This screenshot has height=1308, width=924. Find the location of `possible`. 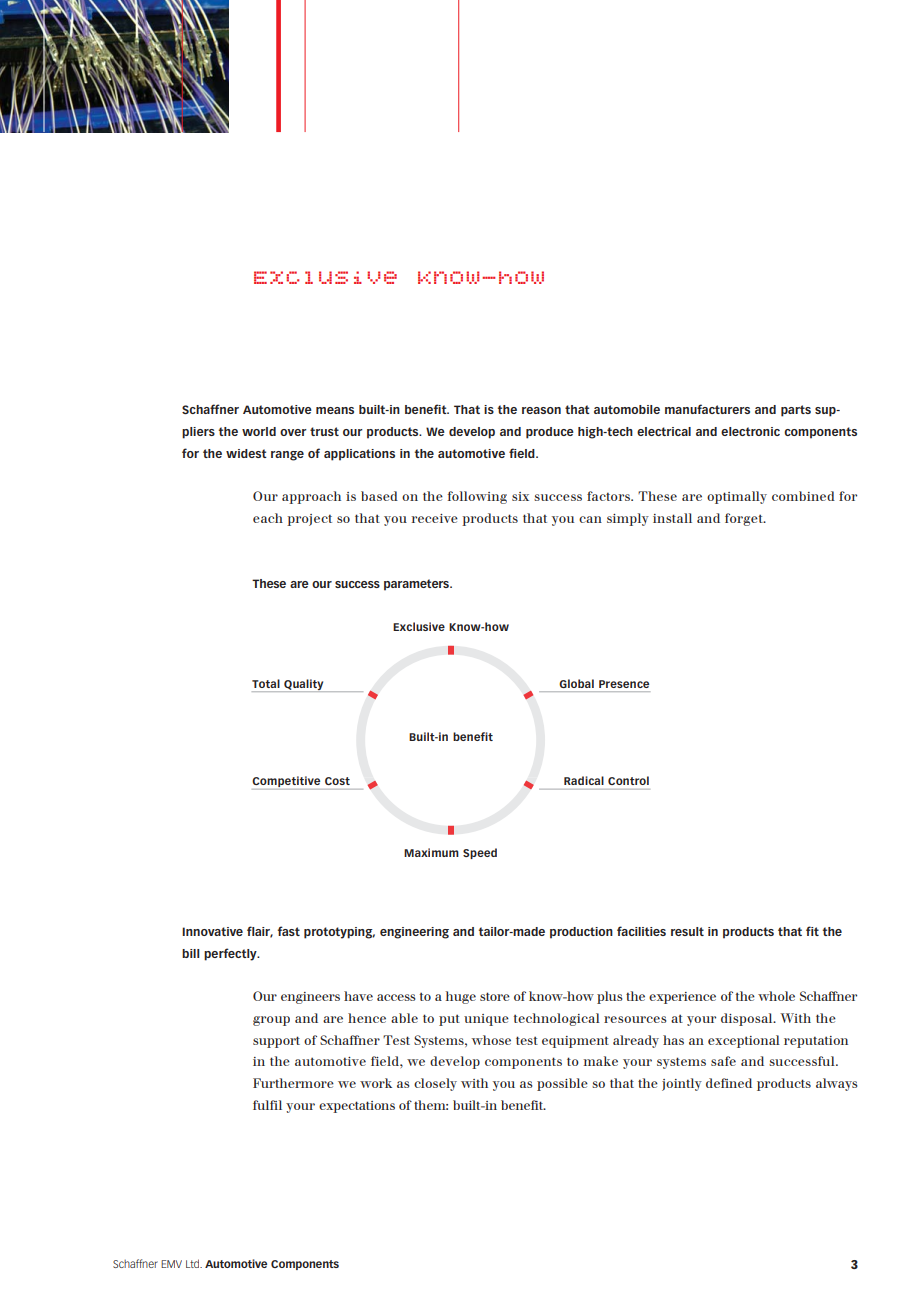

possible is located at coordinates (562, 1084).
